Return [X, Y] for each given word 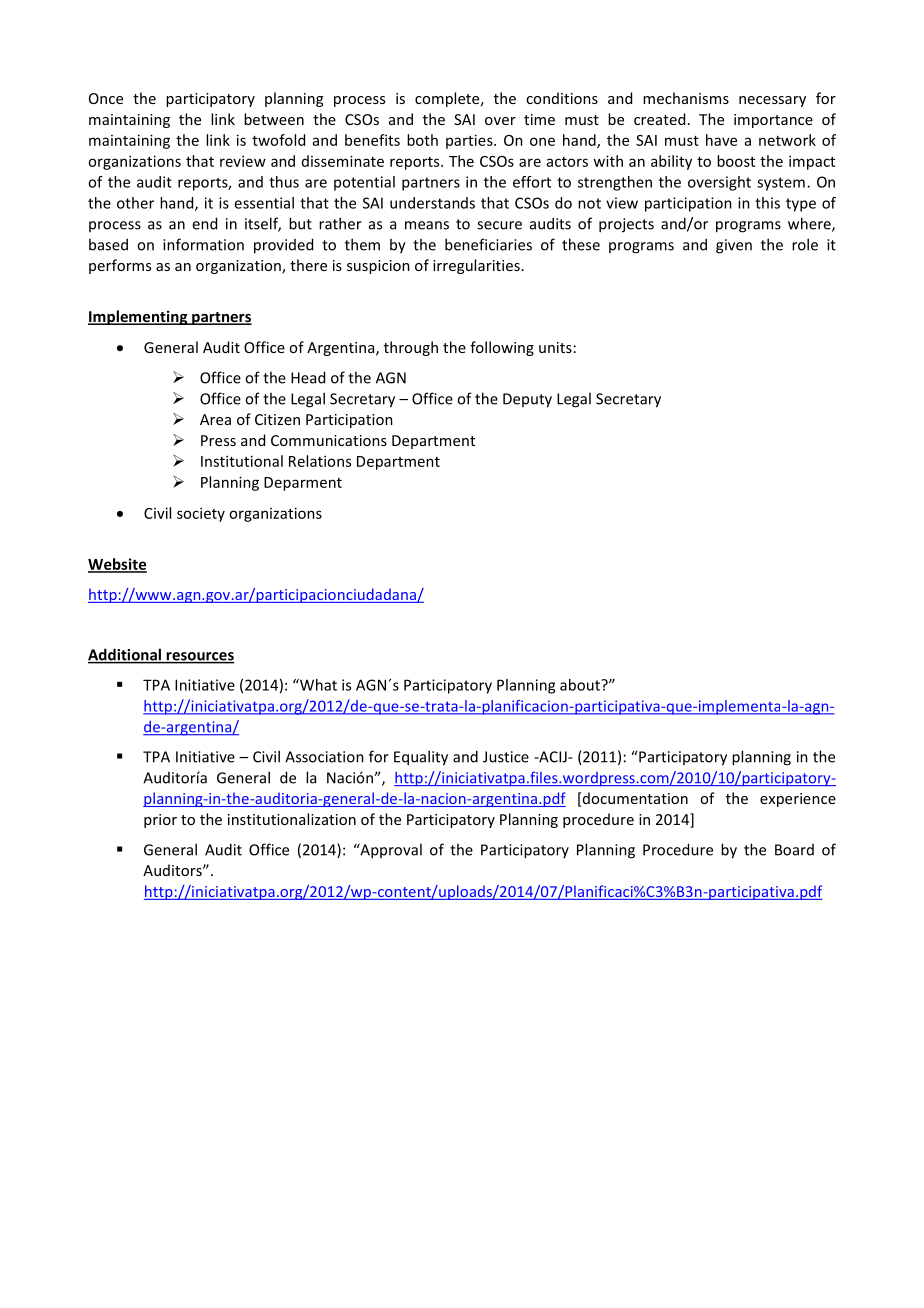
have [721, 140]
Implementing [139, 317]
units [555, 347]
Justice [506, 757]
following [502, 348]
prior [160, 821]
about [581, 685]
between [274, 119]
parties [470, 141]
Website [117, 565]
